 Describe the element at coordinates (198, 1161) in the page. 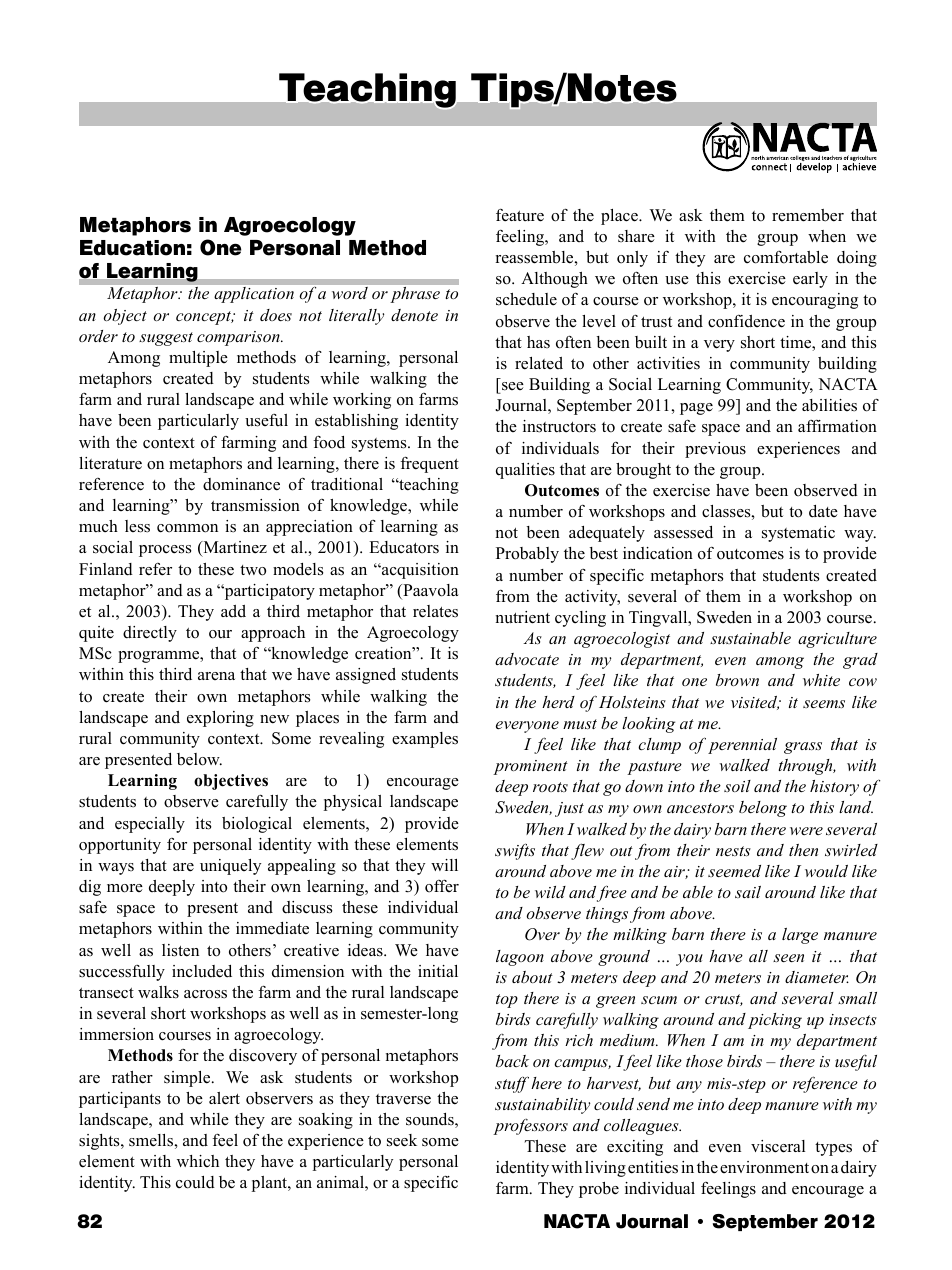

I see `which` at that location.
